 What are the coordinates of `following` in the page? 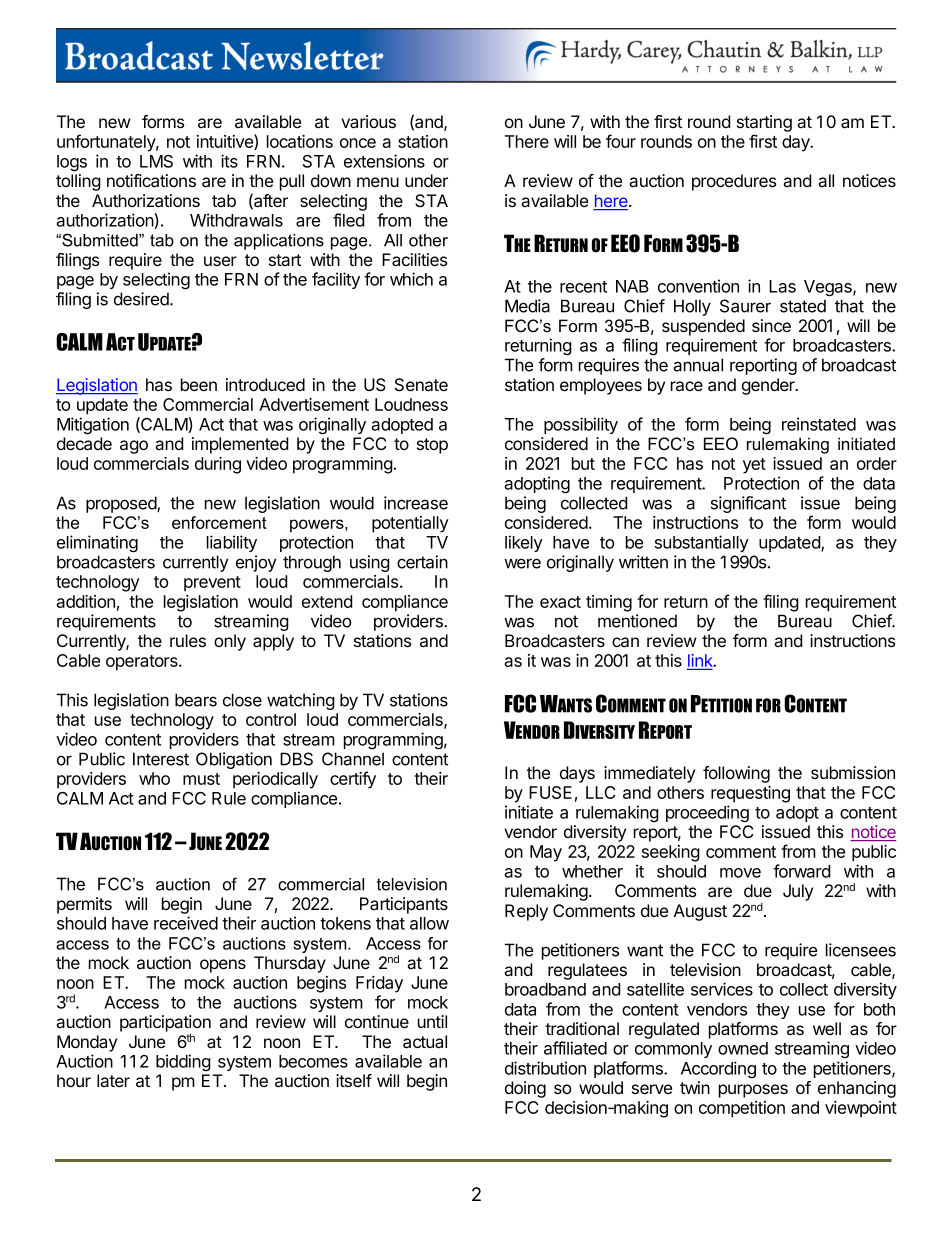 It's located at (736, 774).
